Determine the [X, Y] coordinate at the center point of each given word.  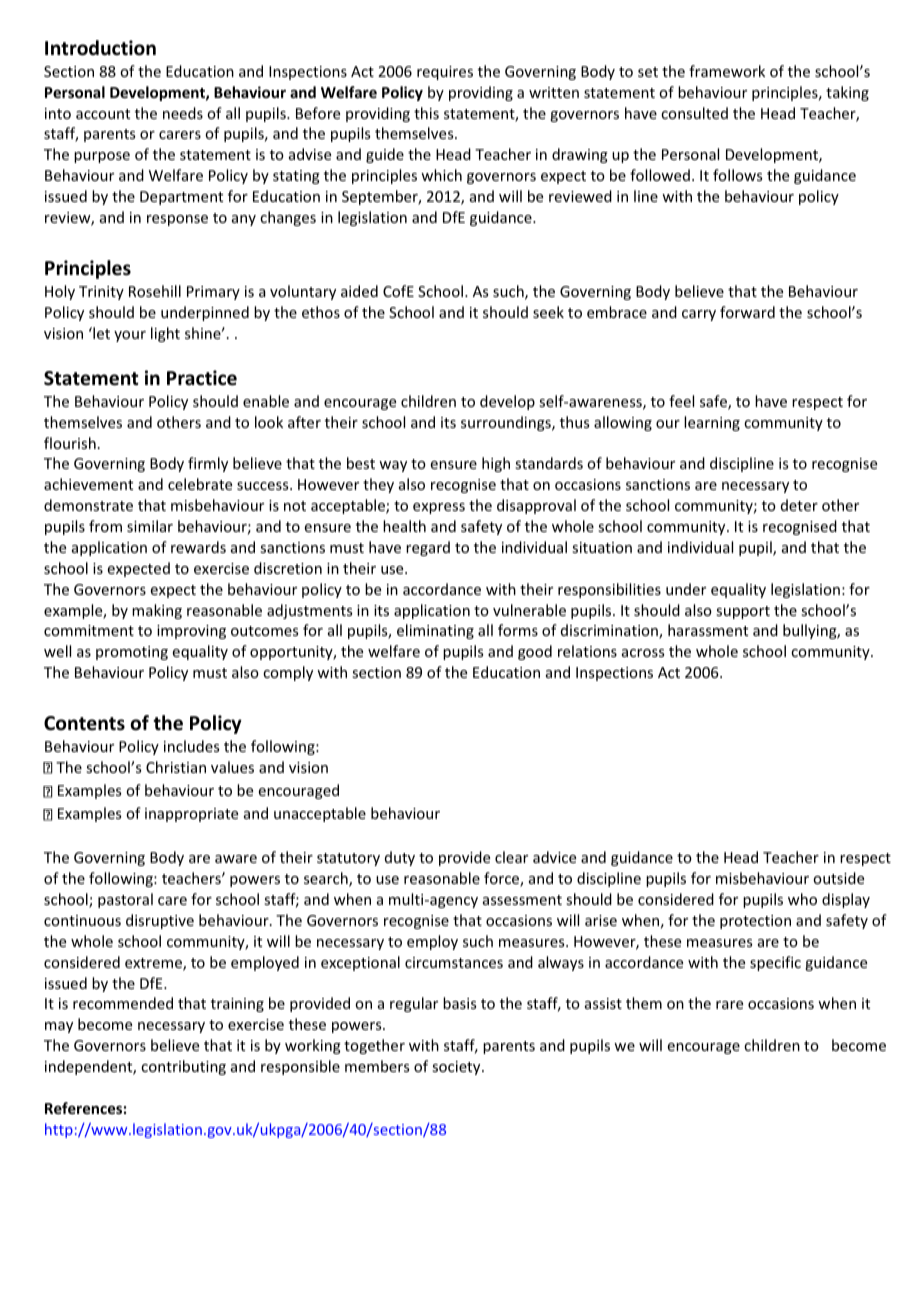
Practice [202, 378]
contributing [183, 1067]
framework [727, 71]
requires [445, 73]
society [457, 1068]
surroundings [507, 423]
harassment [708, 630]
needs [183, 113]
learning [712, 423]
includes [191, 746]
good [535, 652]
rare [729, 1005]
